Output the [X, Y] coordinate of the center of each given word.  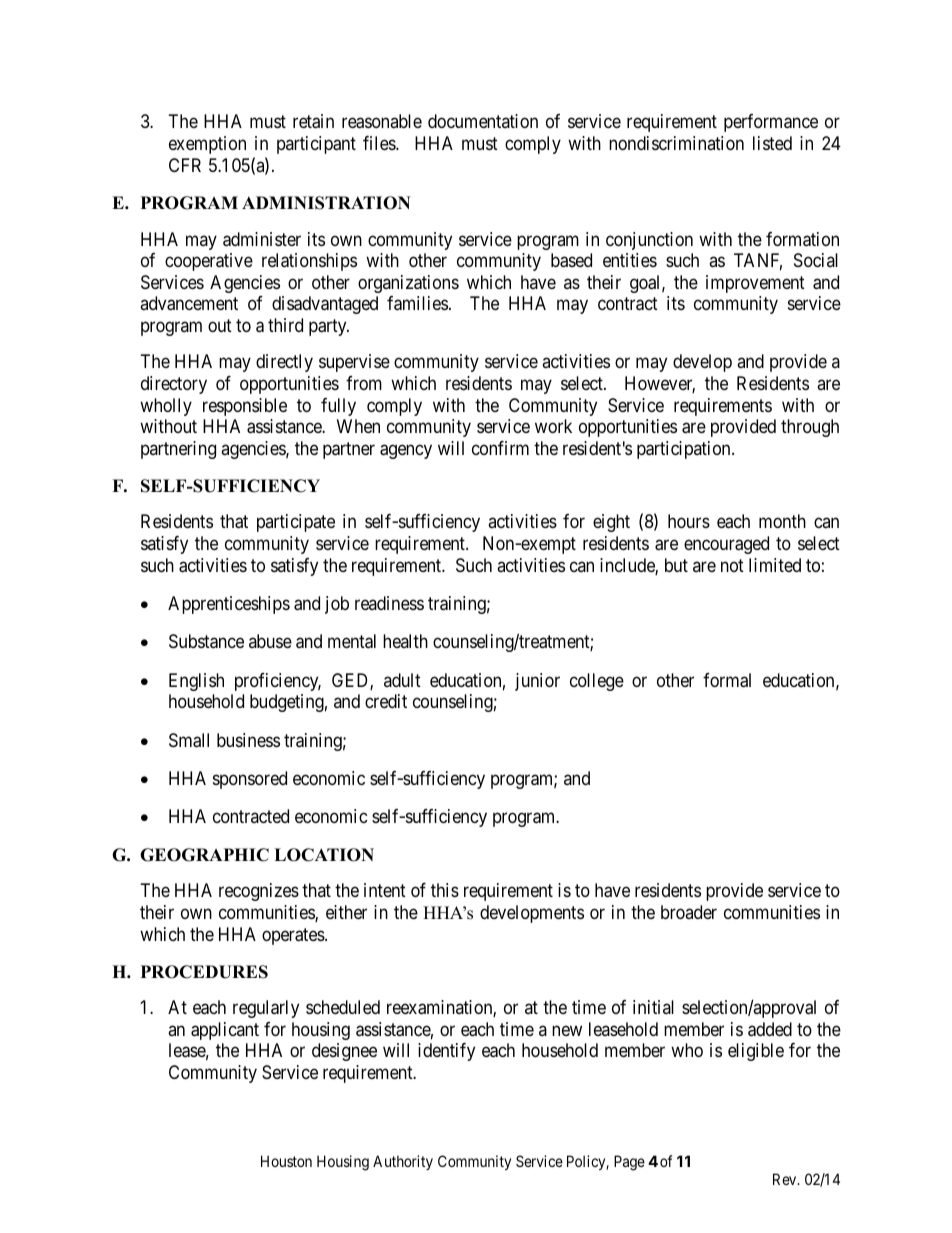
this [445, 890]
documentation [483, 121]
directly [284, 363]
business [248, 740]
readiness [389, 603]
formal [727, 680]
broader [689, 912]
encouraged [726, 545]
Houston [286, 1161]
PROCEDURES [204, 972]
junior [537, 682]
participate [296, 523]
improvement [755, 284]
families [417, 303]
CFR [185, 165]
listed [772, 143]
